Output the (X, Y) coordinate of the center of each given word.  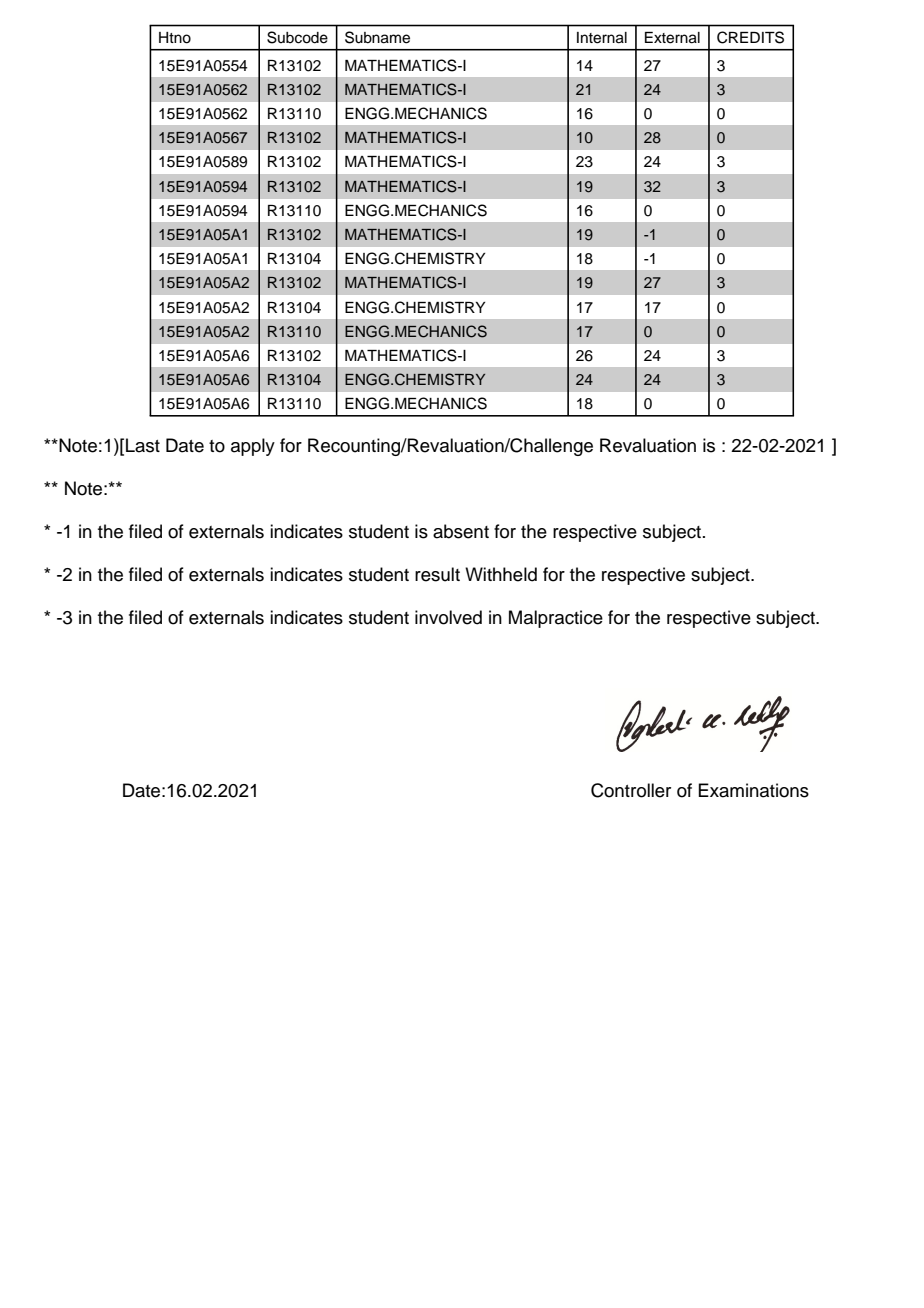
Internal (602, 38)
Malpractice (556, 619)
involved (448, 617)
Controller (631, 790)
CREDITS (750, 37)
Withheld (501, 574)
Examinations (753, 790)
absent (461, 531)
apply (253, 447)
